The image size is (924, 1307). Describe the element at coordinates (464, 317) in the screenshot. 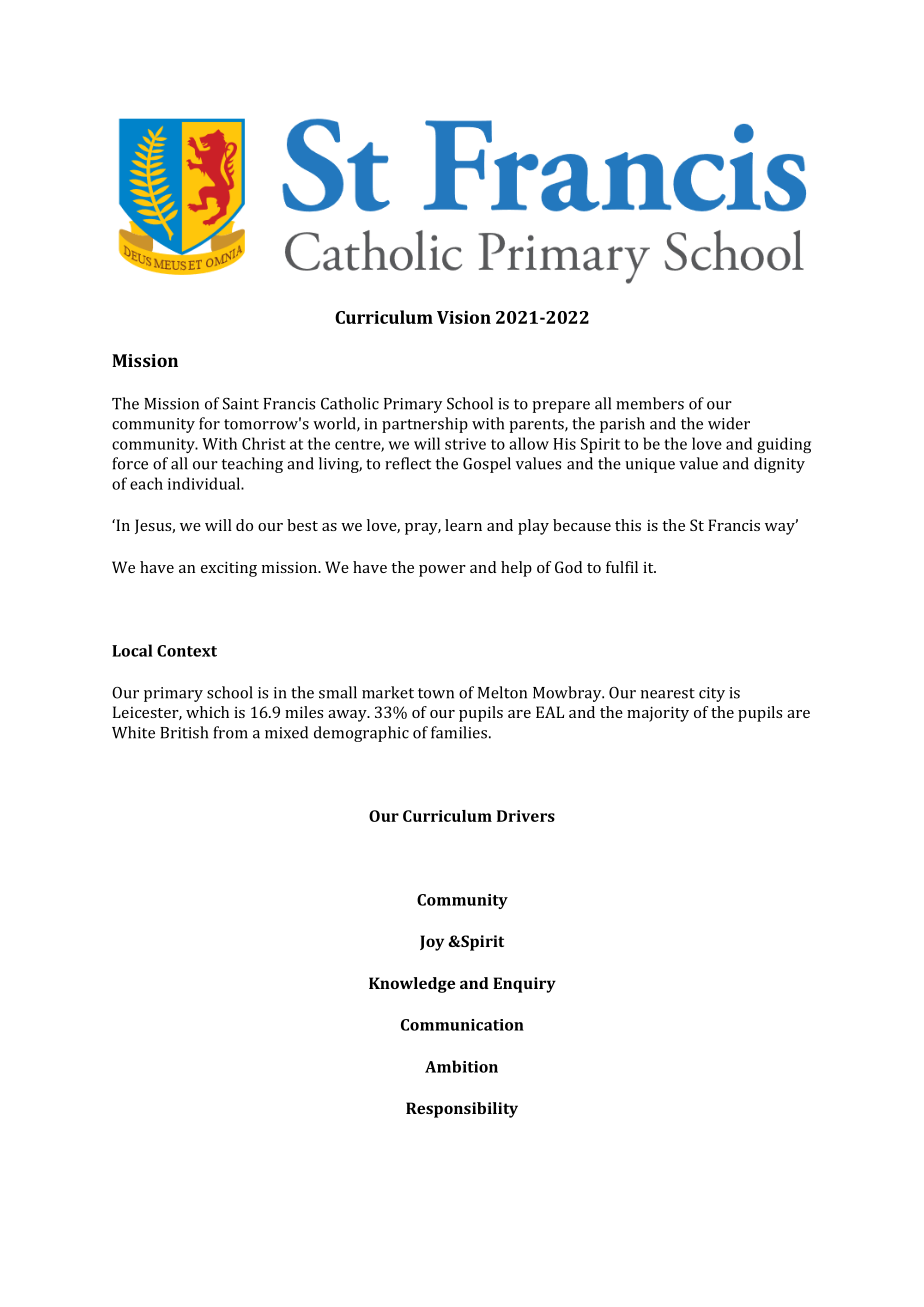

I see `Vision` at that location.
